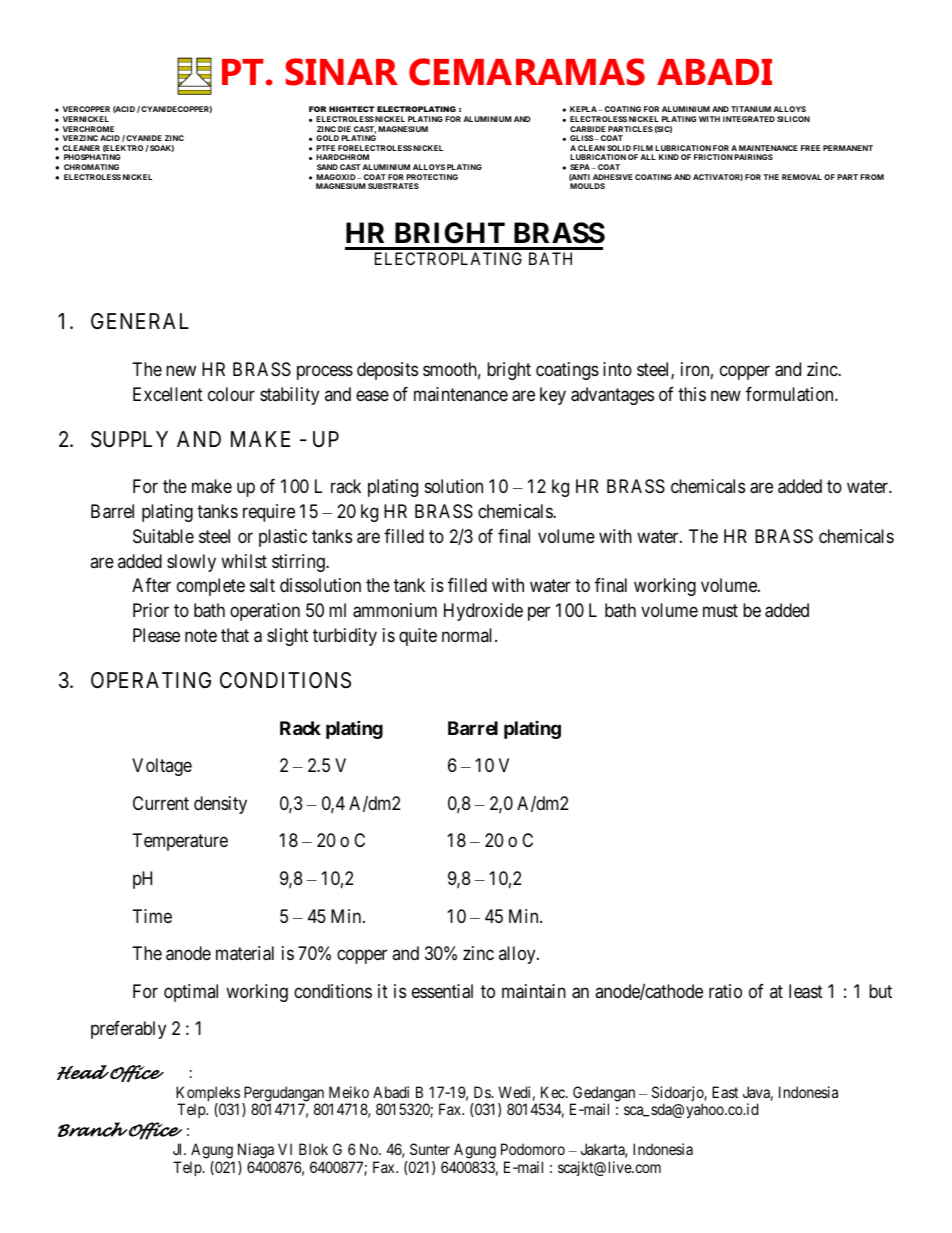 This page has width=952, height=1233. Describe the element at coordinates (442, 991) in the page. I see `essential` at that location.
